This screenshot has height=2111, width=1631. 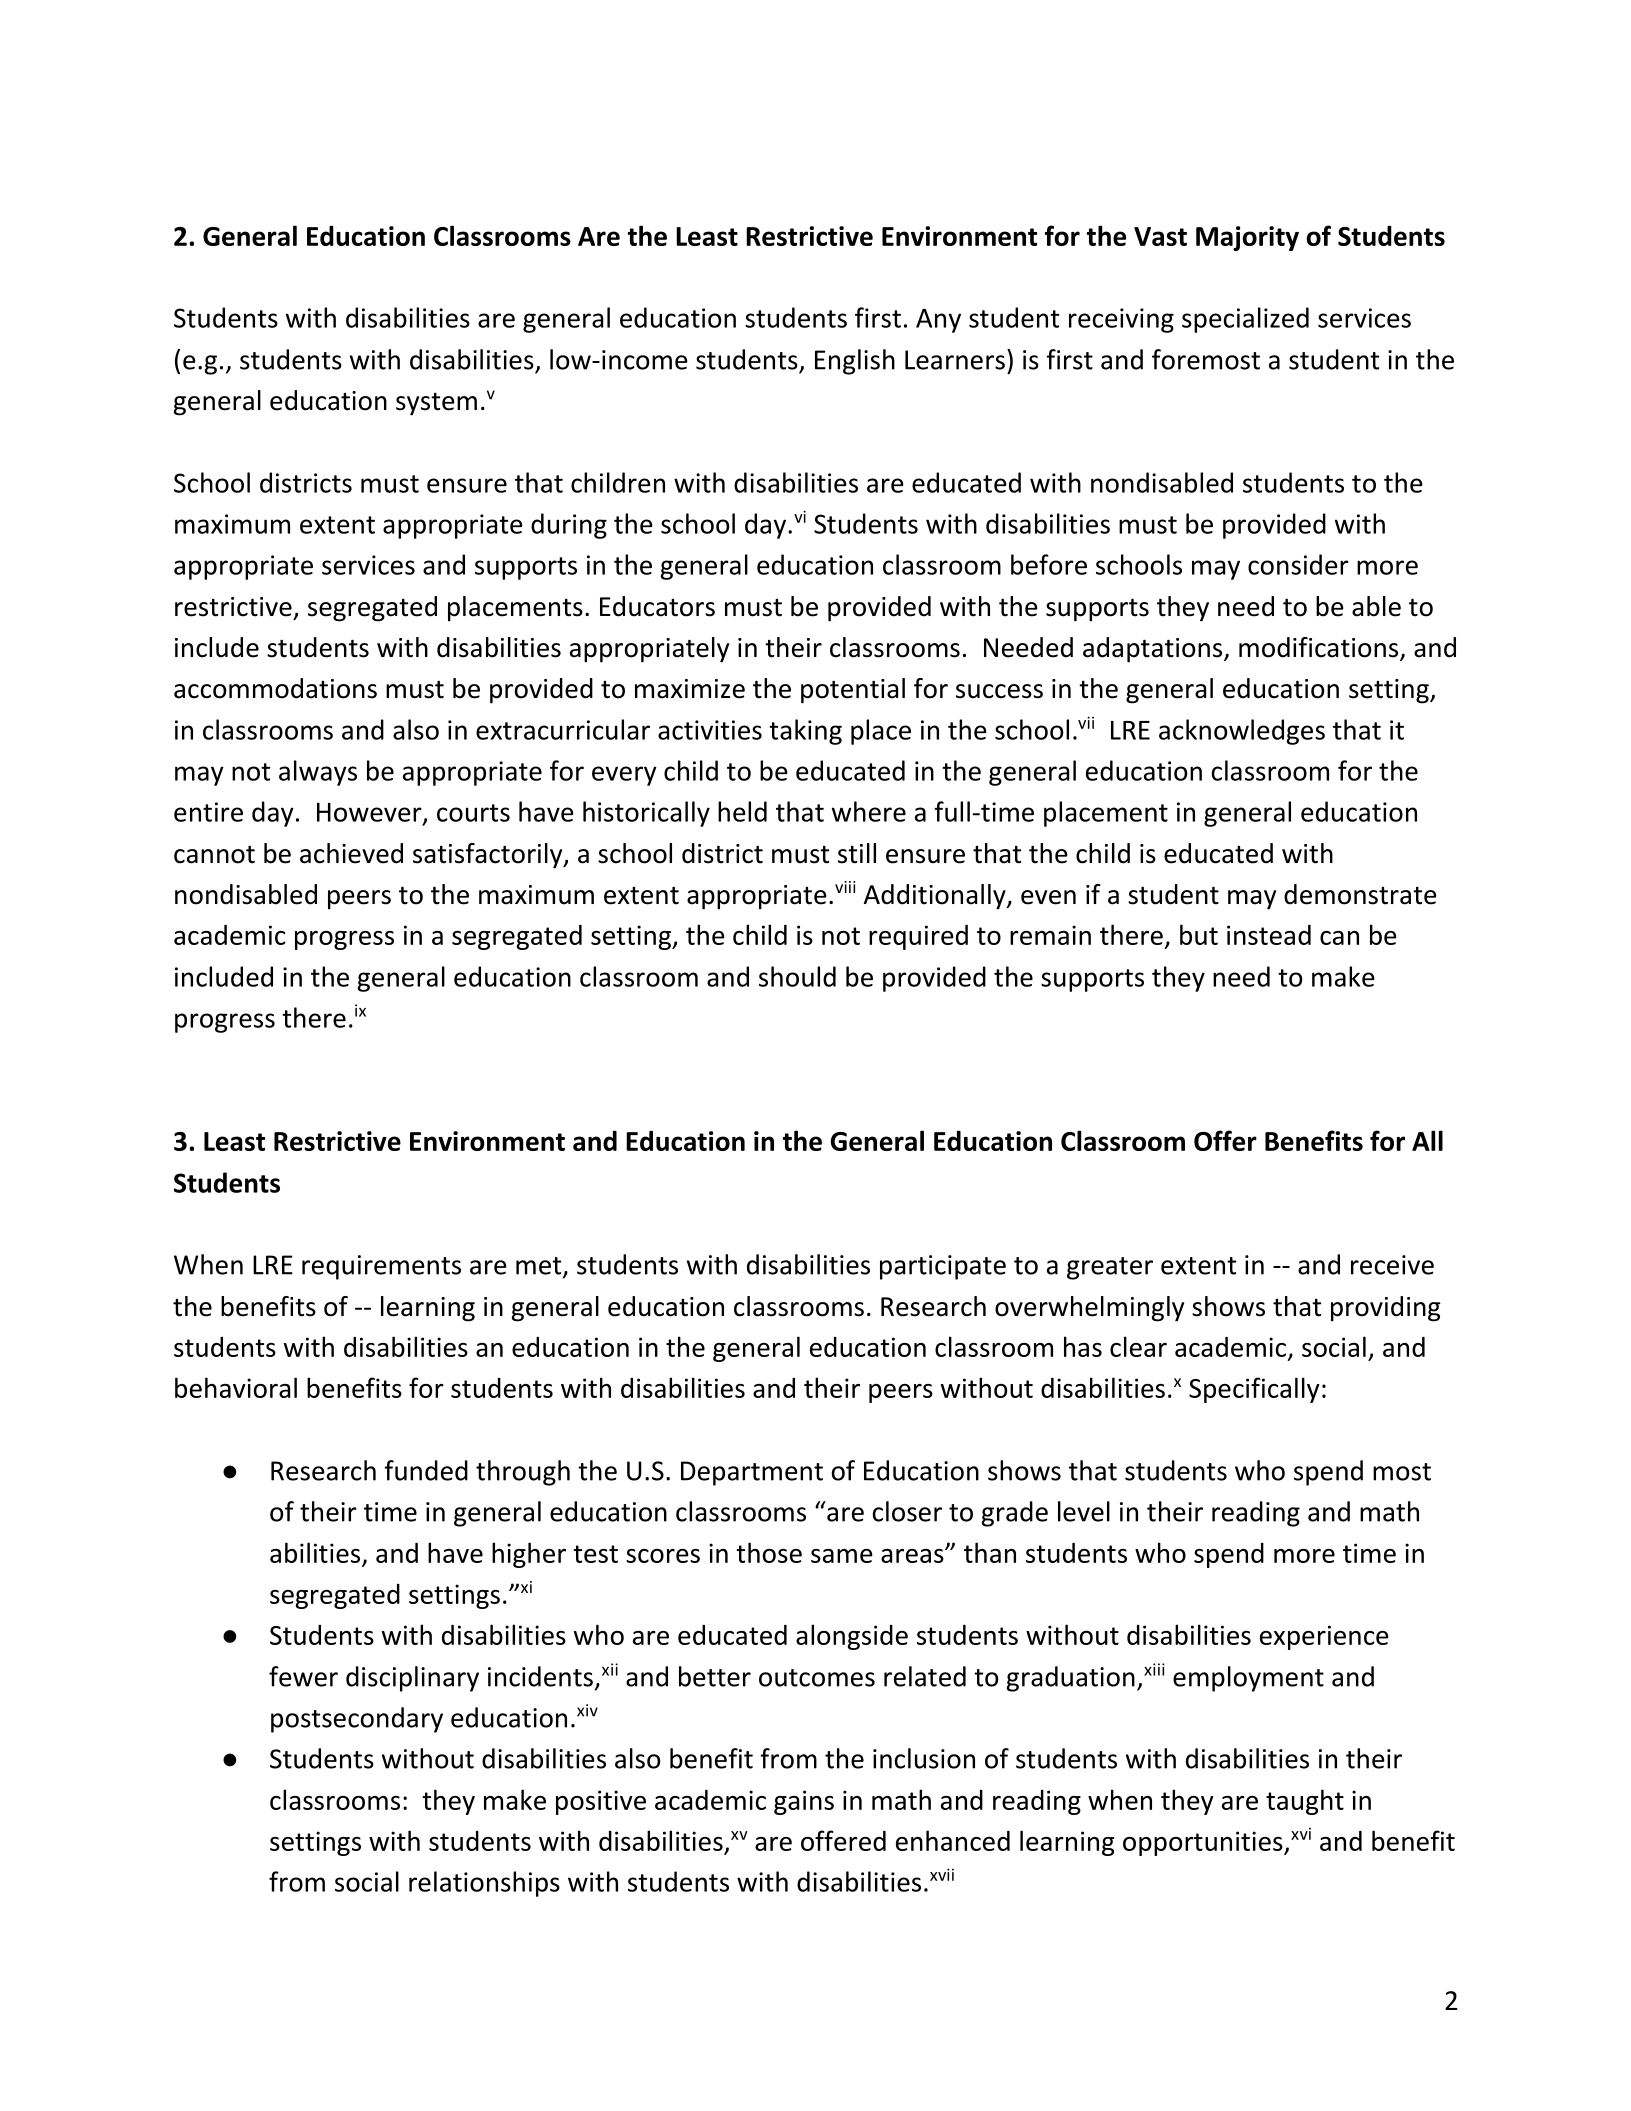 I want to click on participate, so click(x=943, y=1267).
